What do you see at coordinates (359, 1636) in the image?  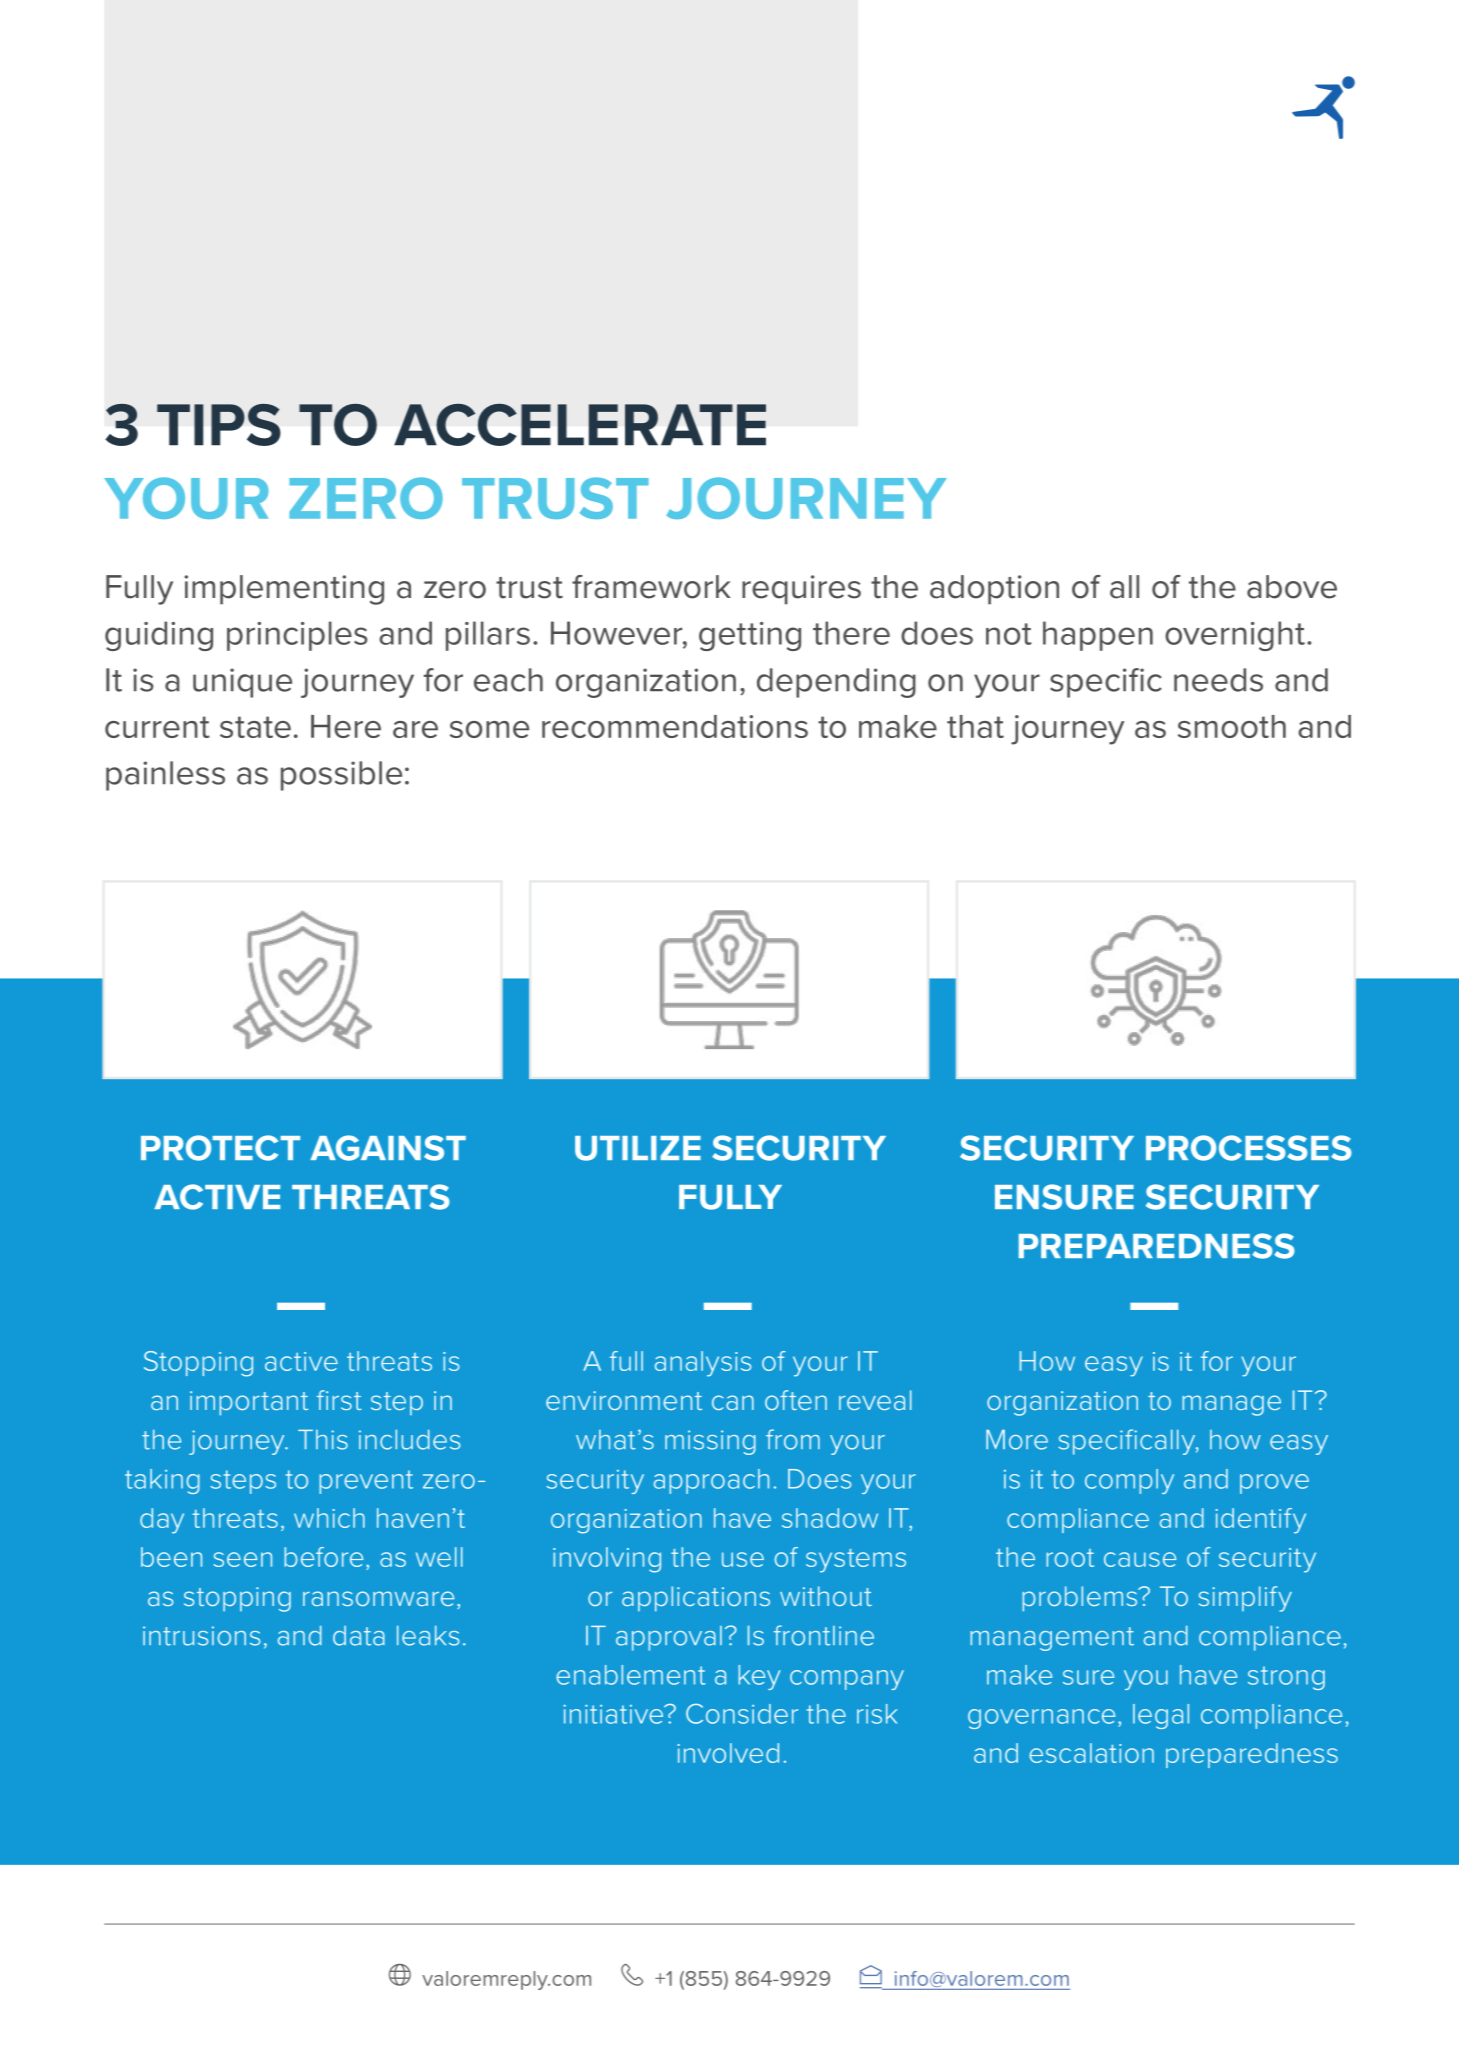 I see `data` at bounding box center [359, 1636].
